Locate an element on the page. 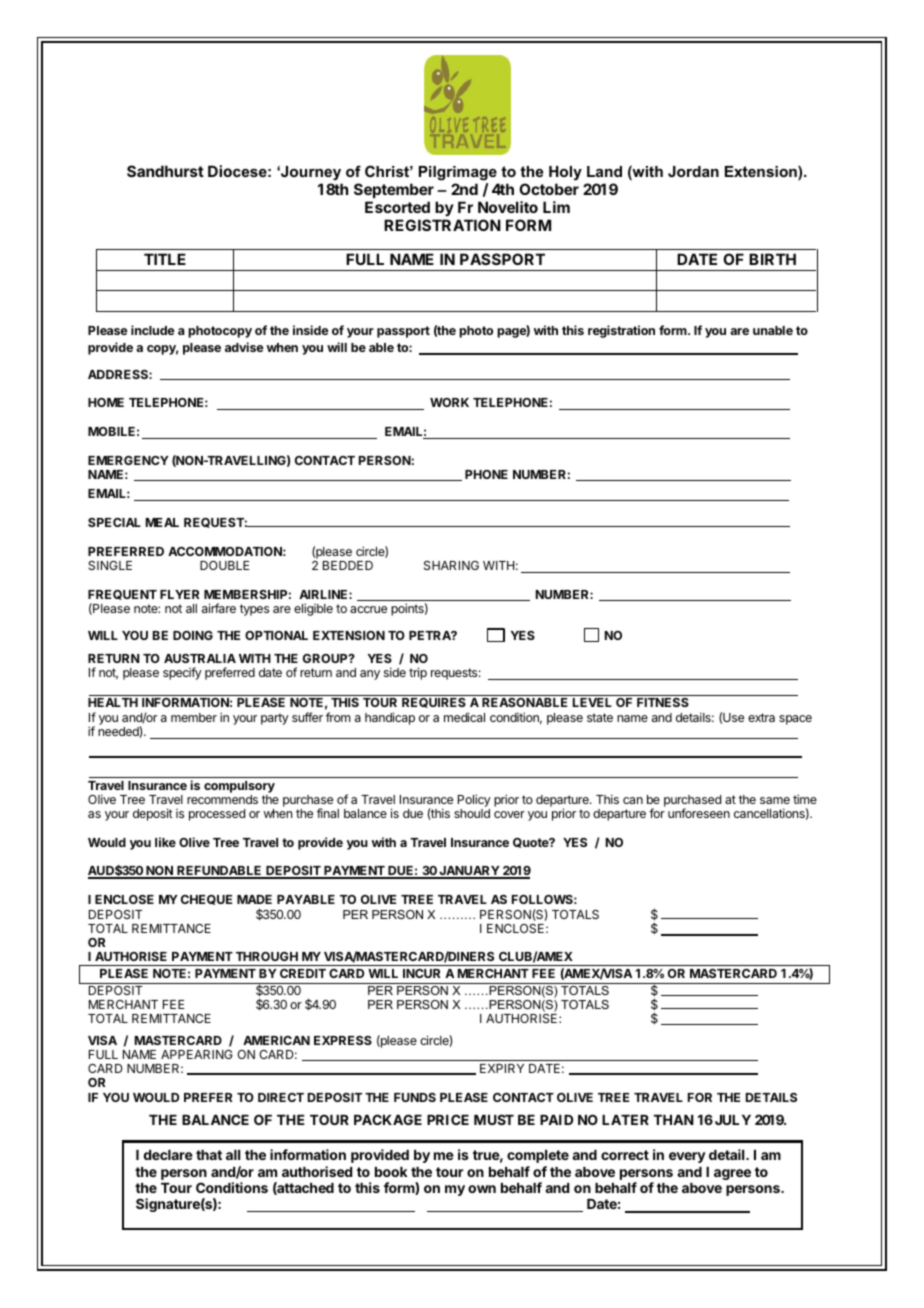  unforeseen is located at coordinates (699, 813).
